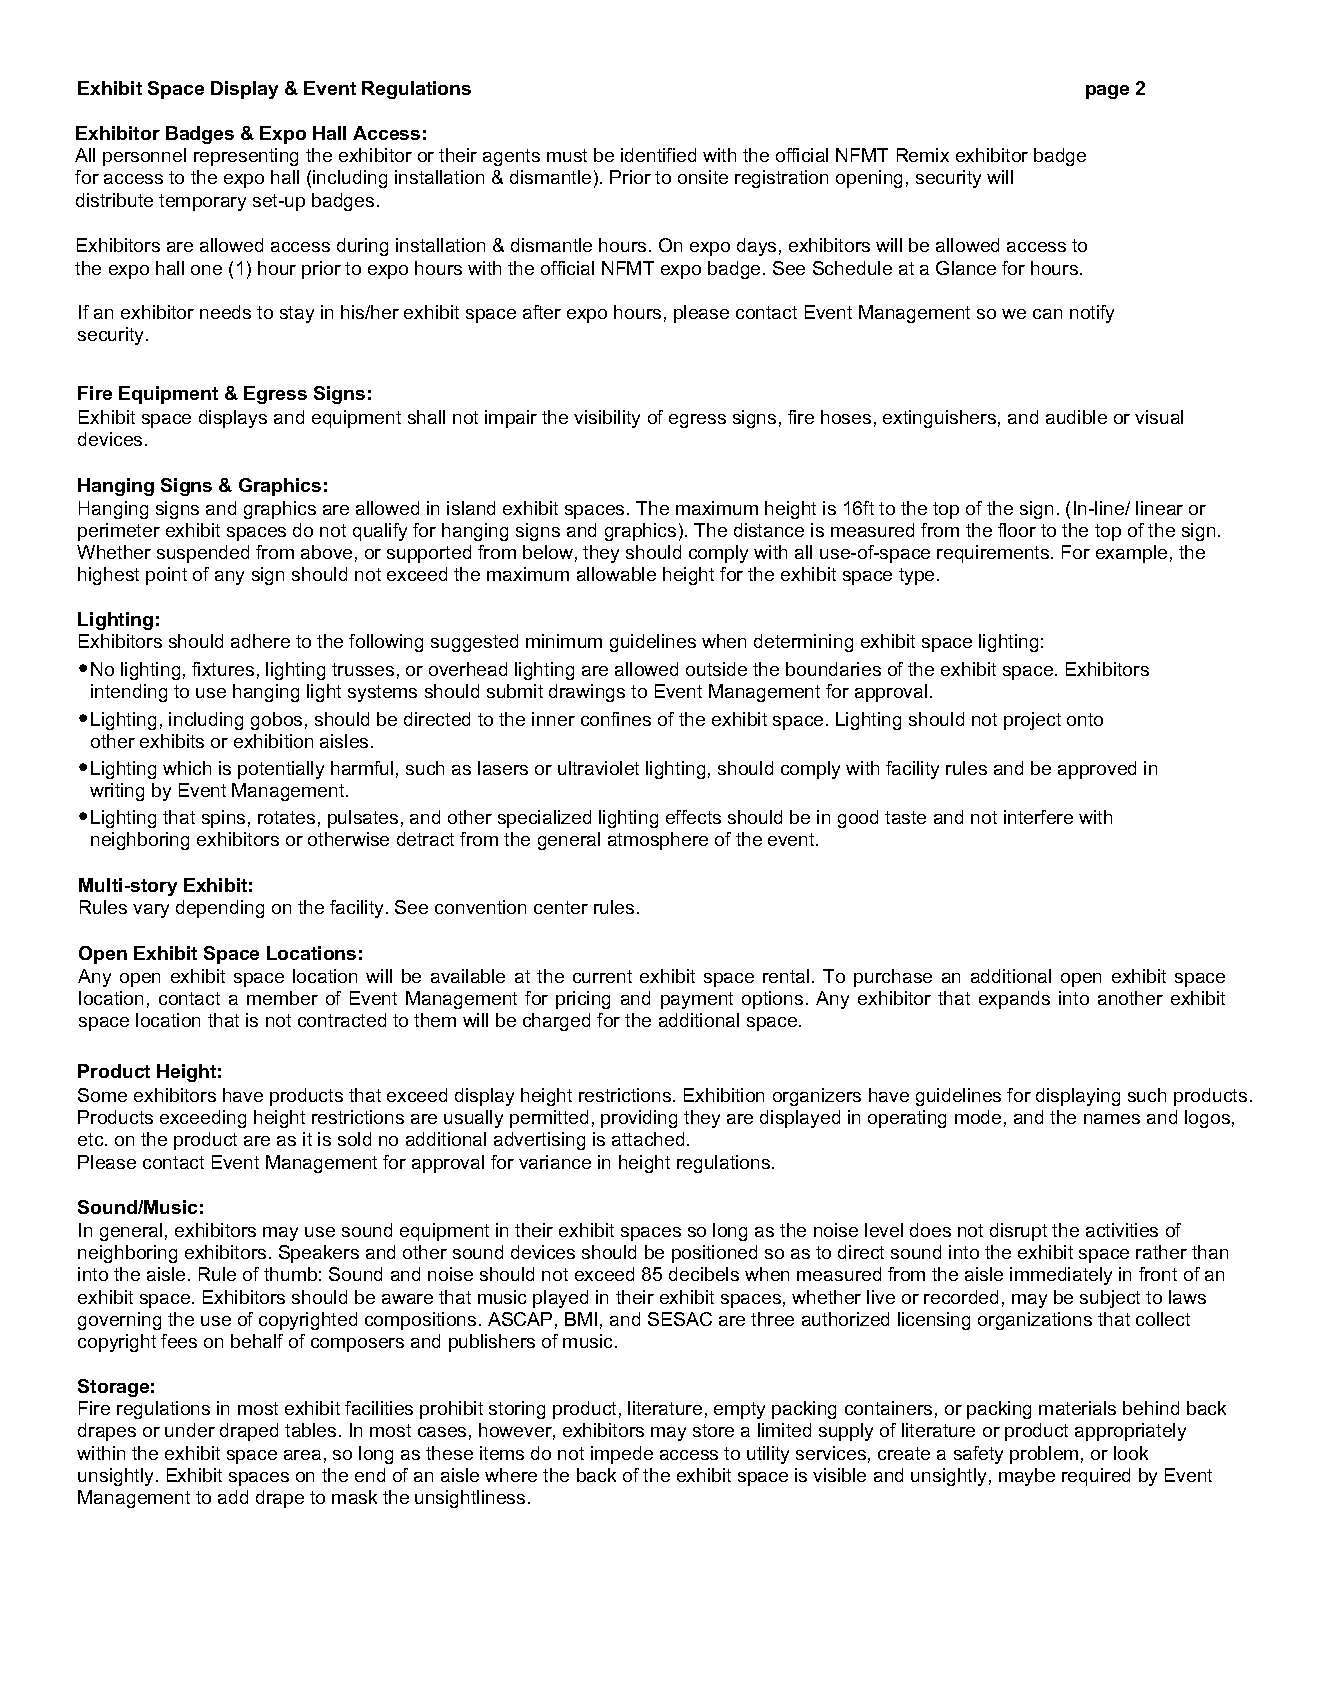 This screenshot has width=1317, height=1704. What do you see at coordinates (658, 155) in the screenshot?
I see `identified` at bounding box center [658, 155].
